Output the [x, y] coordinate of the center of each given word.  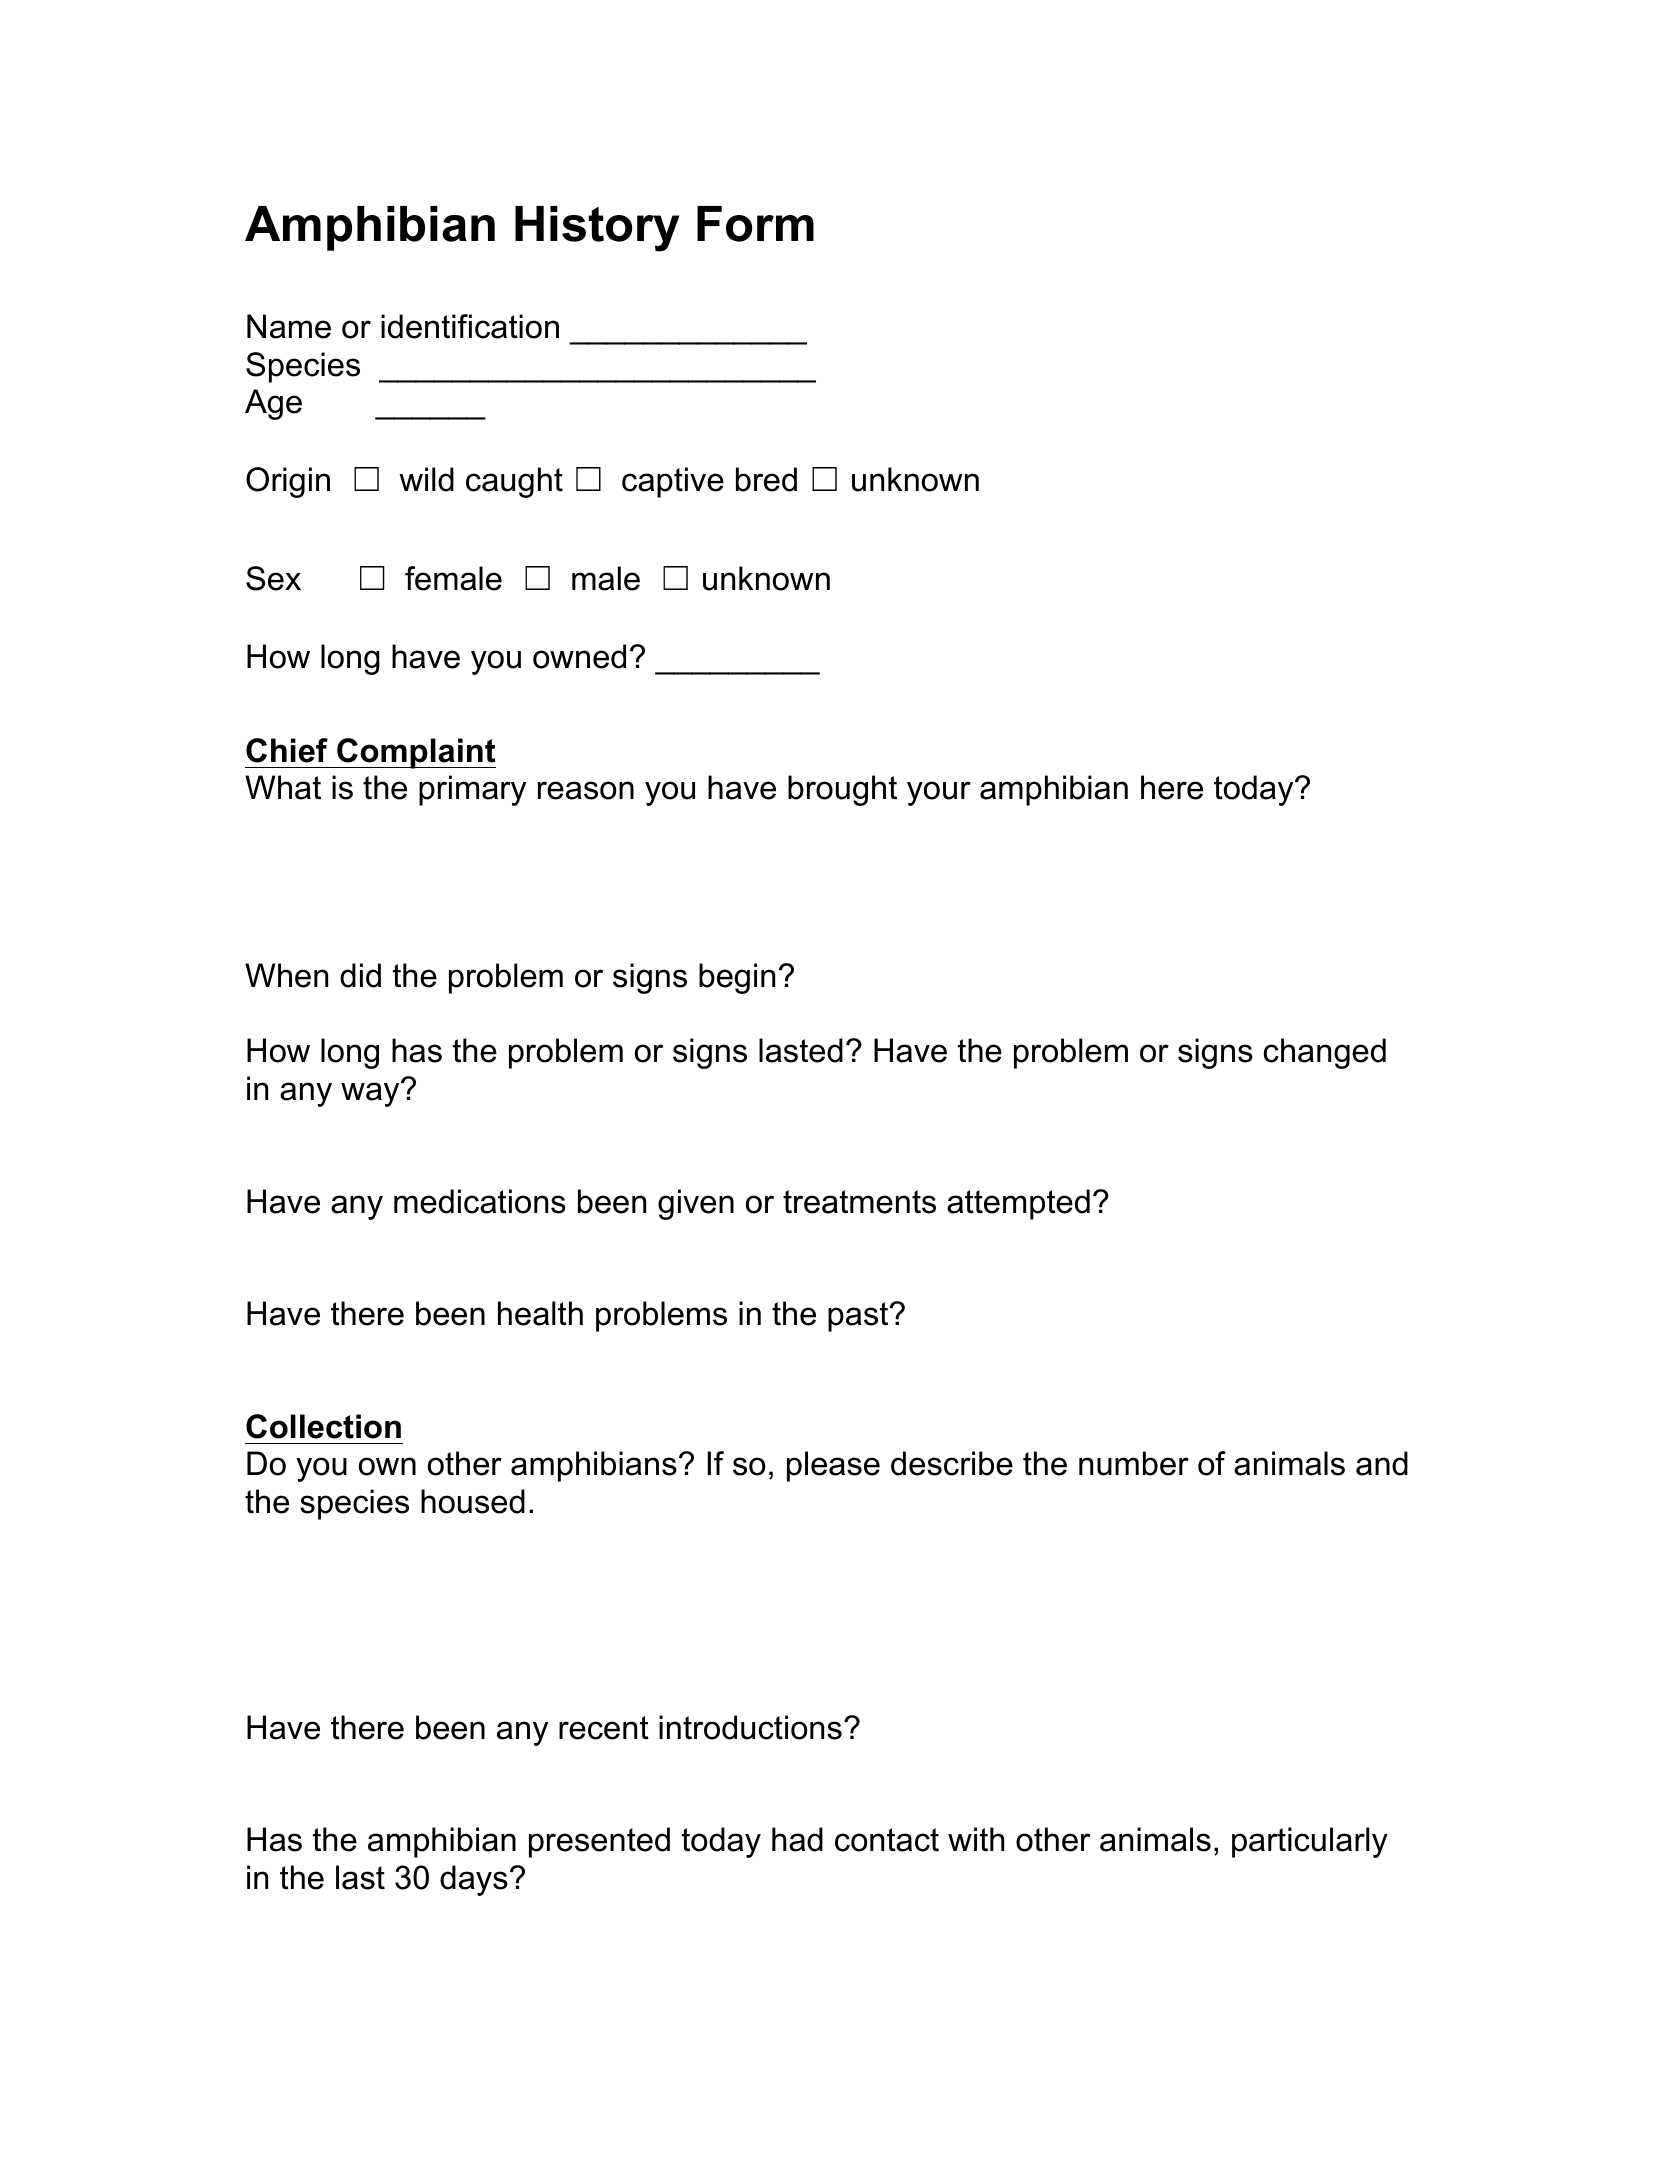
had [797, 1839]
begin [737, 978]
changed [1324, 1053]
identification [470, 326]
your [939, 793]
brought [842, 790]
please [833, 1466]
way [371, 1093]
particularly [1310, 1842]
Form [755, 224]
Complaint [415, 753]
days [474, 1880]
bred [766, 479]
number [1134, 1463]
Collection [323, 1426]
